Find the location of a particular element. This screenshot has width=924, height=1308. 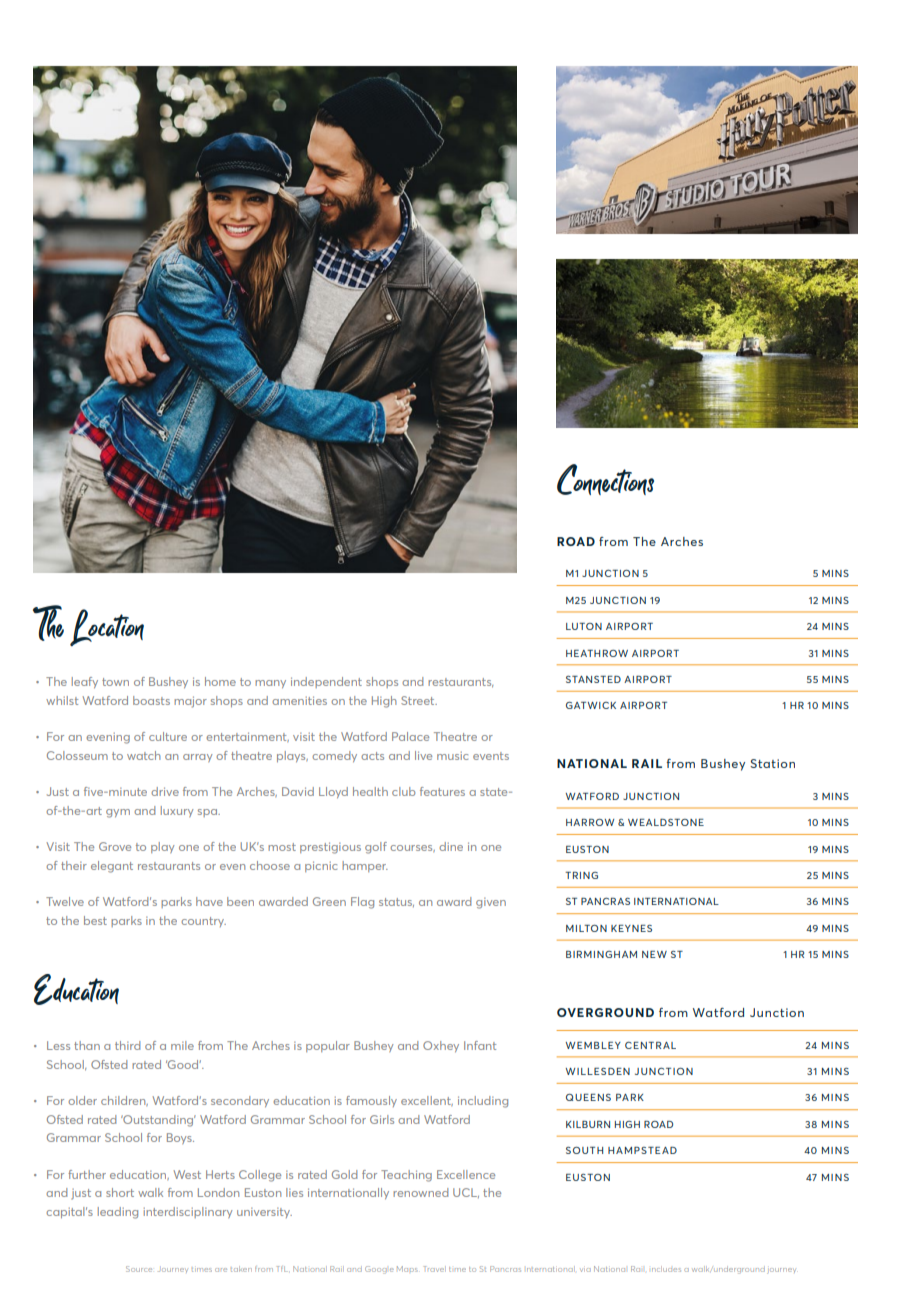

third is located at coordinates (127, 1045).
